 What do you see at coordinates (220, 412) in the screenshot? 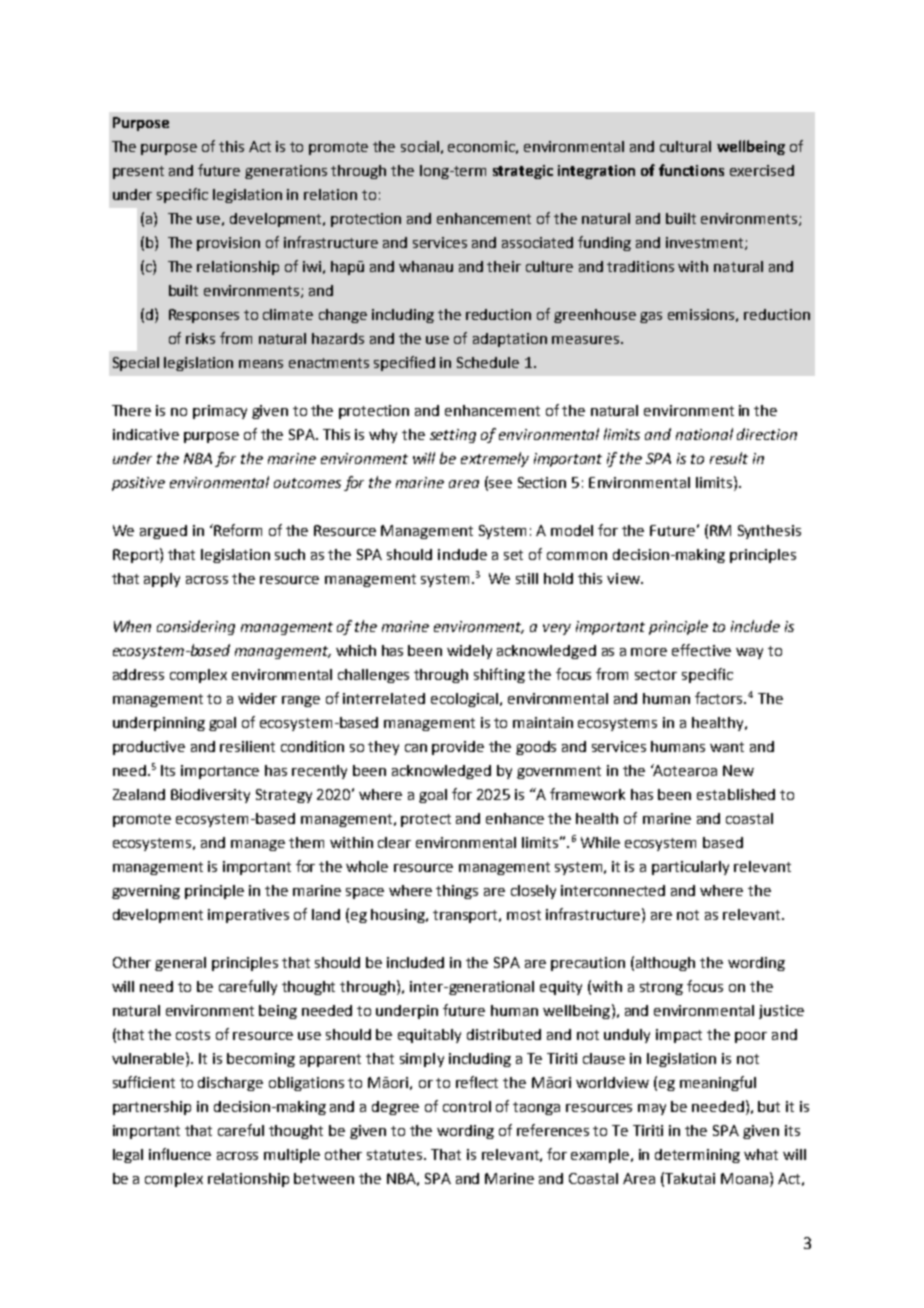
I see `primacy` at bounding box center [220, 412].
